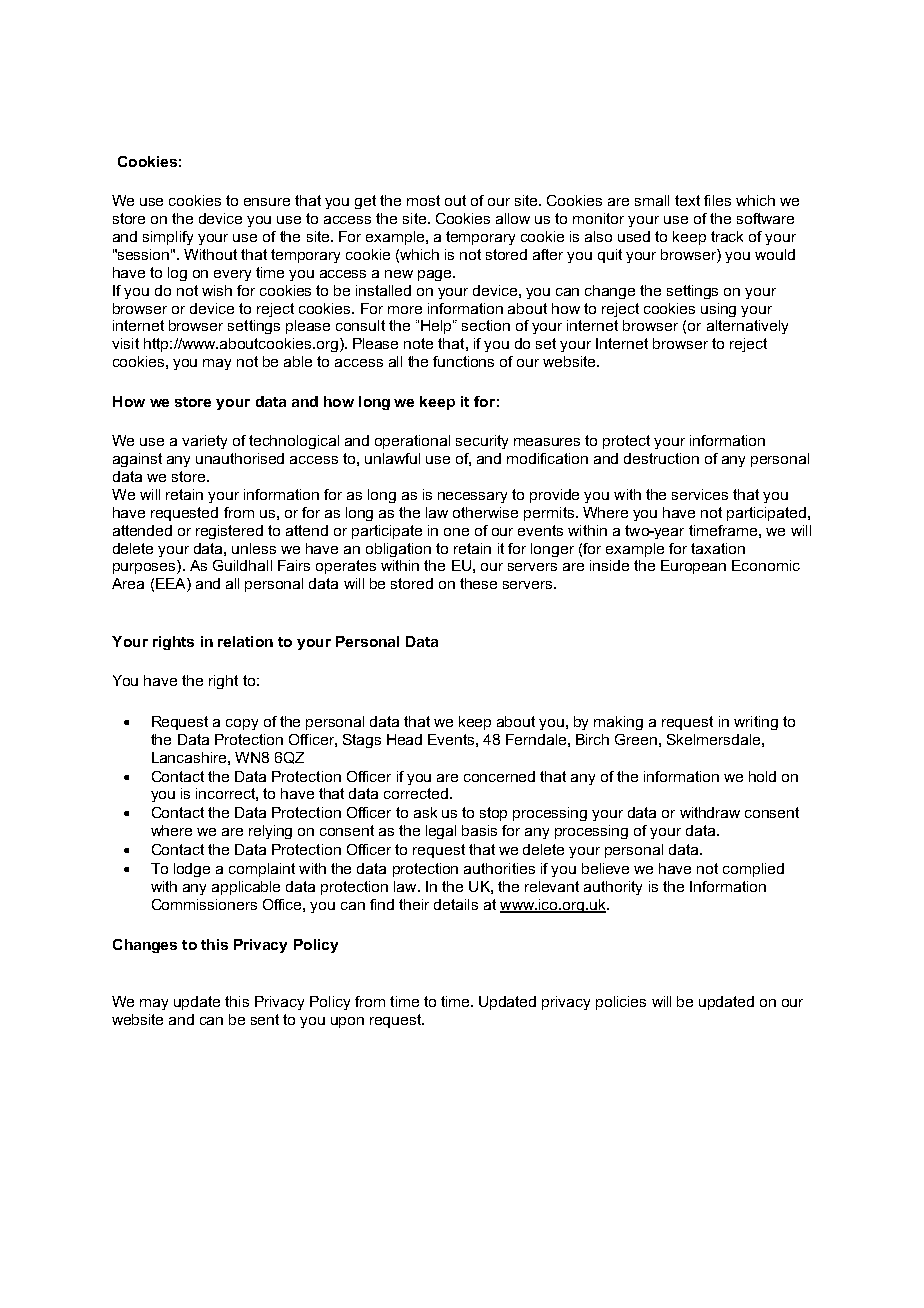  What do you see at coordinates (229, 532) in the screenshot?
I see `registered` at bounding box center [229, 532].
